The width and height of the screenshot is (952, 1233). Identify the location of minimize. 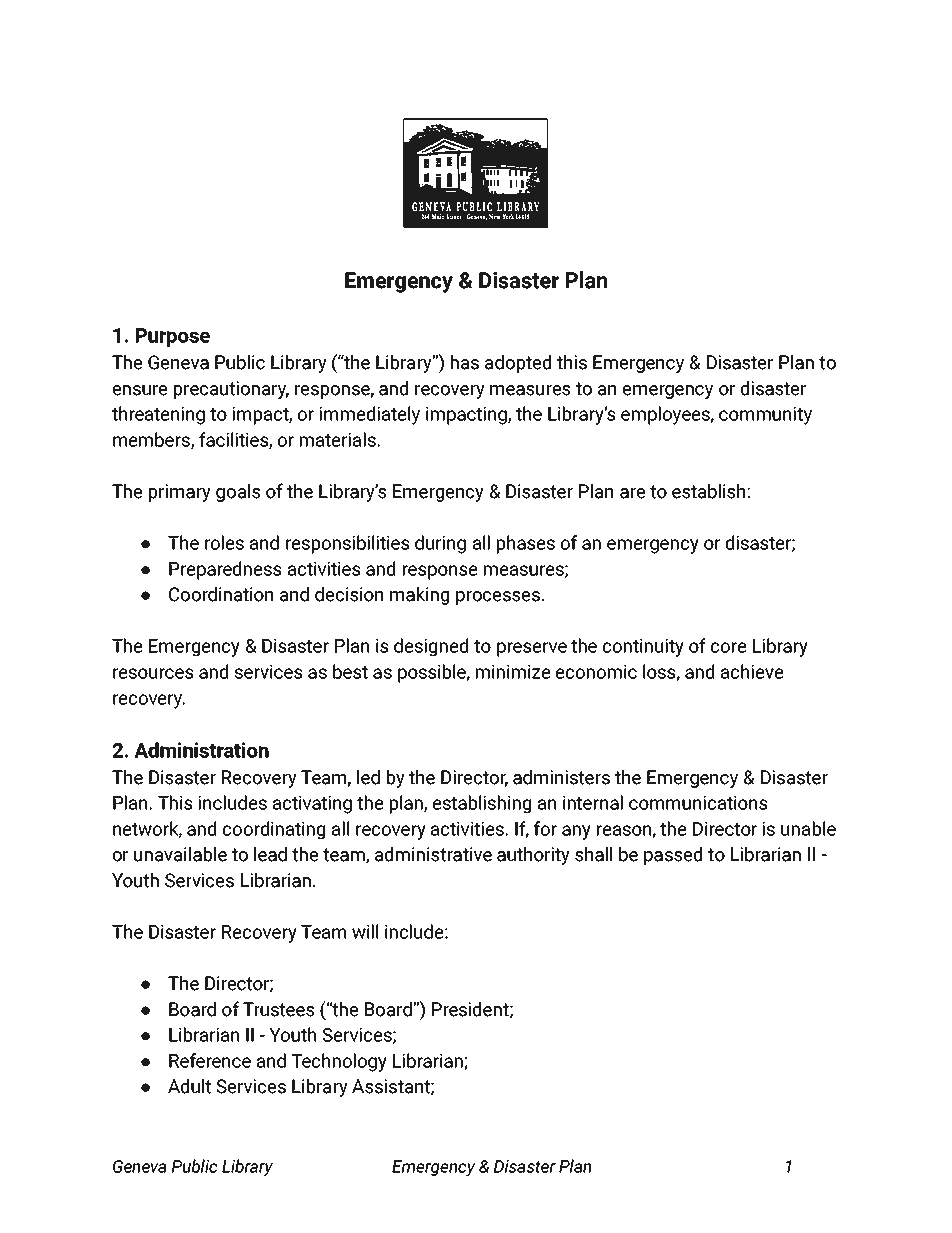
(513, 672).
